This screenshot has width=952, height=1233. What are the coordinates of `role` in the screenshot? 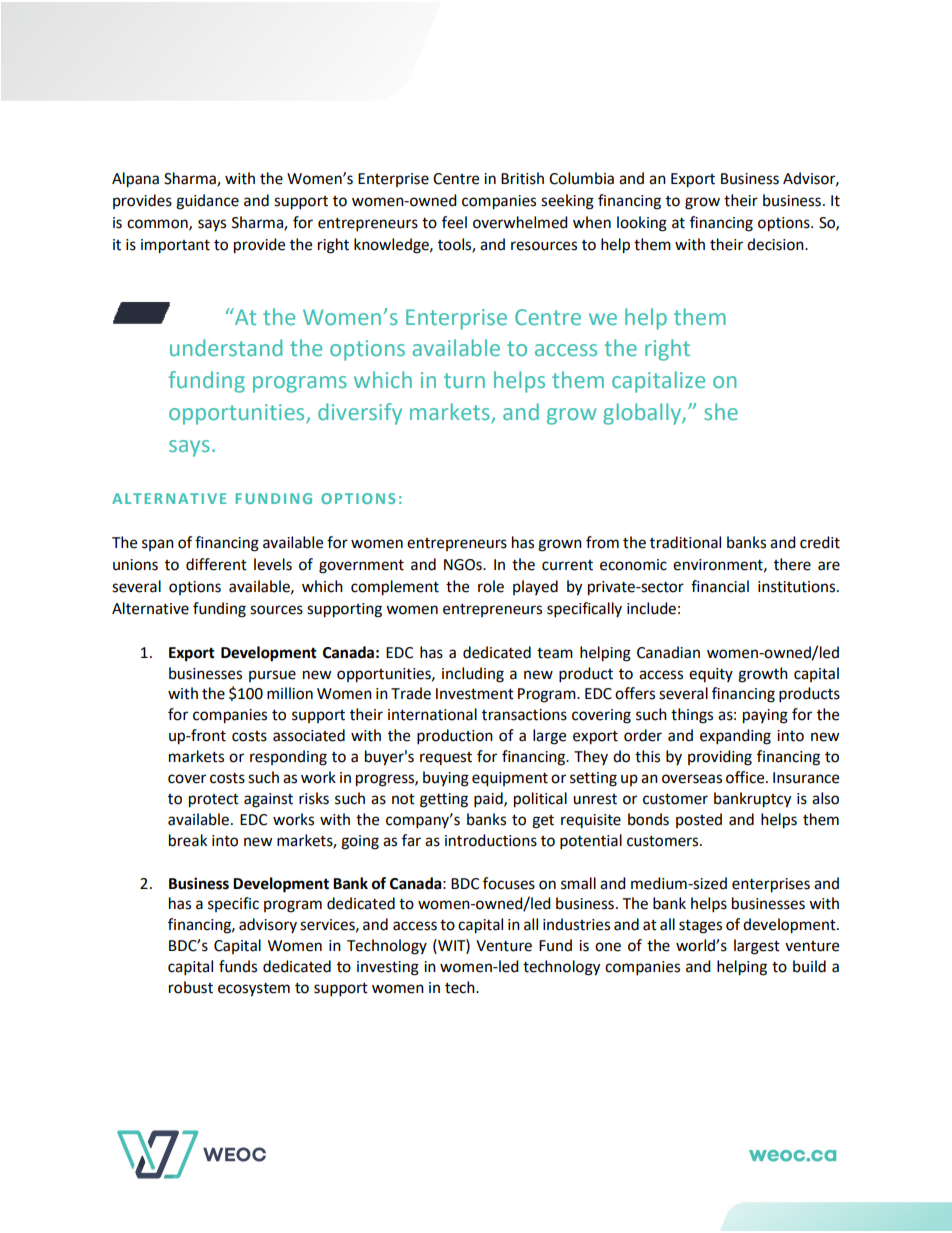 It's located at (491, 586).
